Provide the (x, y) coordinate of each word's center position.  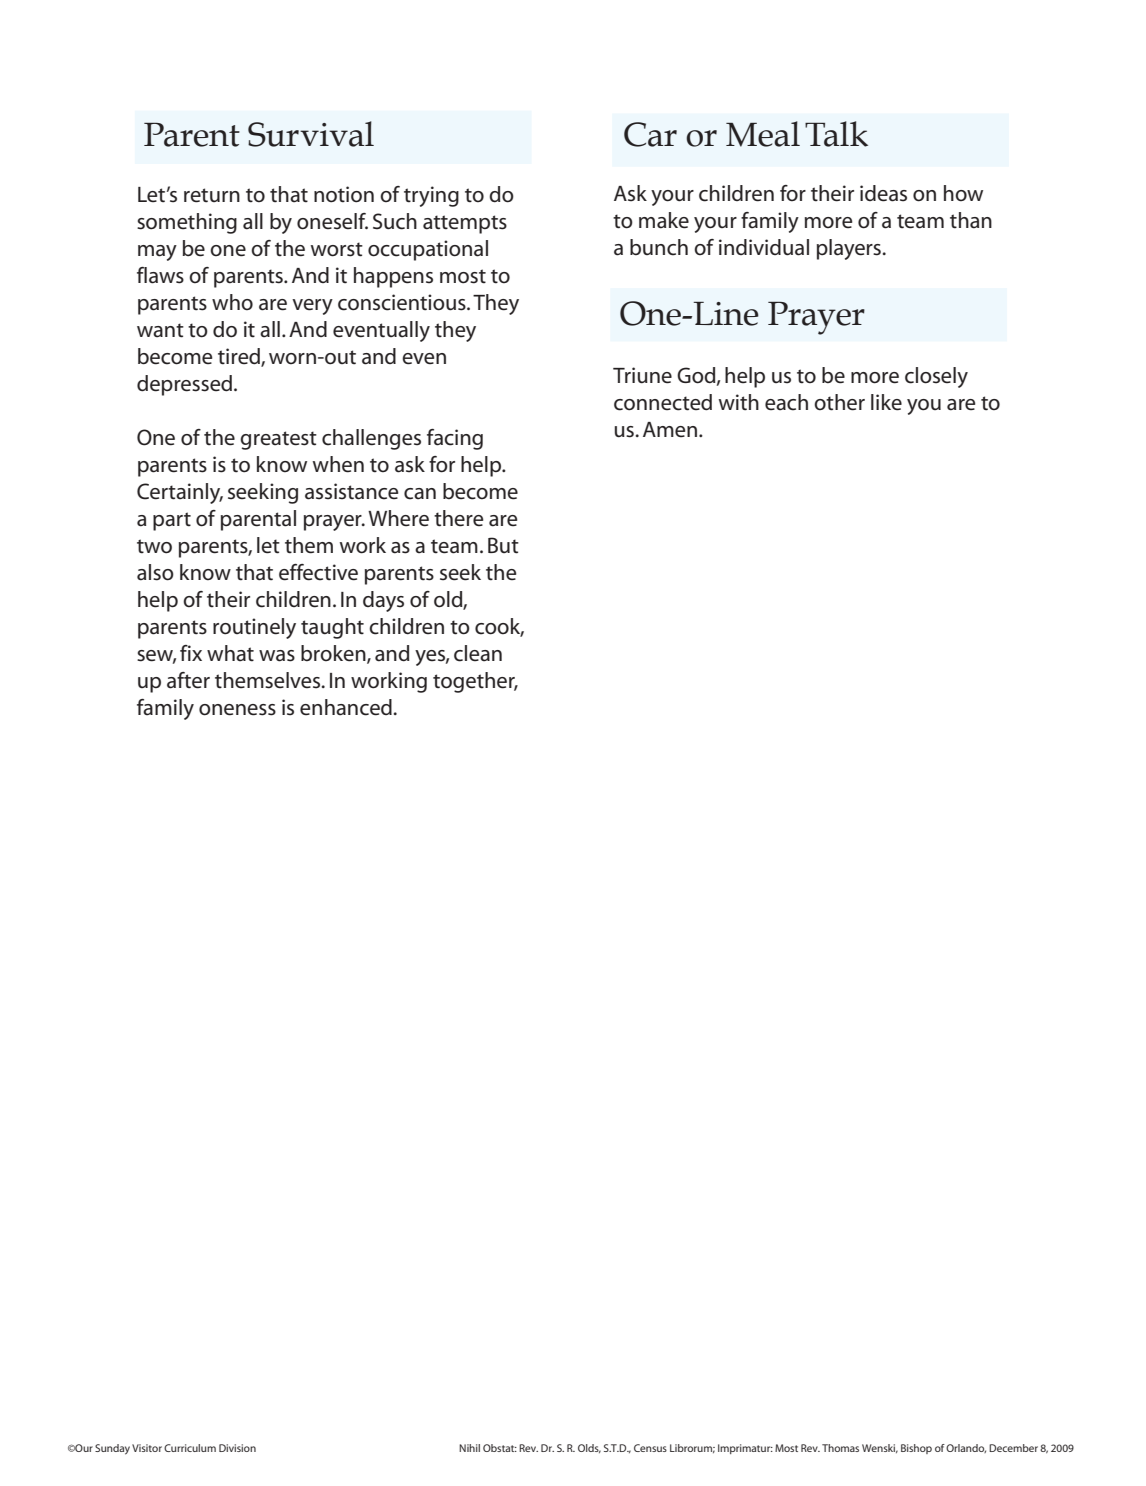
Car (650, 134)
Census (650, 1448)
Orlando (966, 1448)
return (212, 195)
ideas (883, 193)
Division (237, 1448)
